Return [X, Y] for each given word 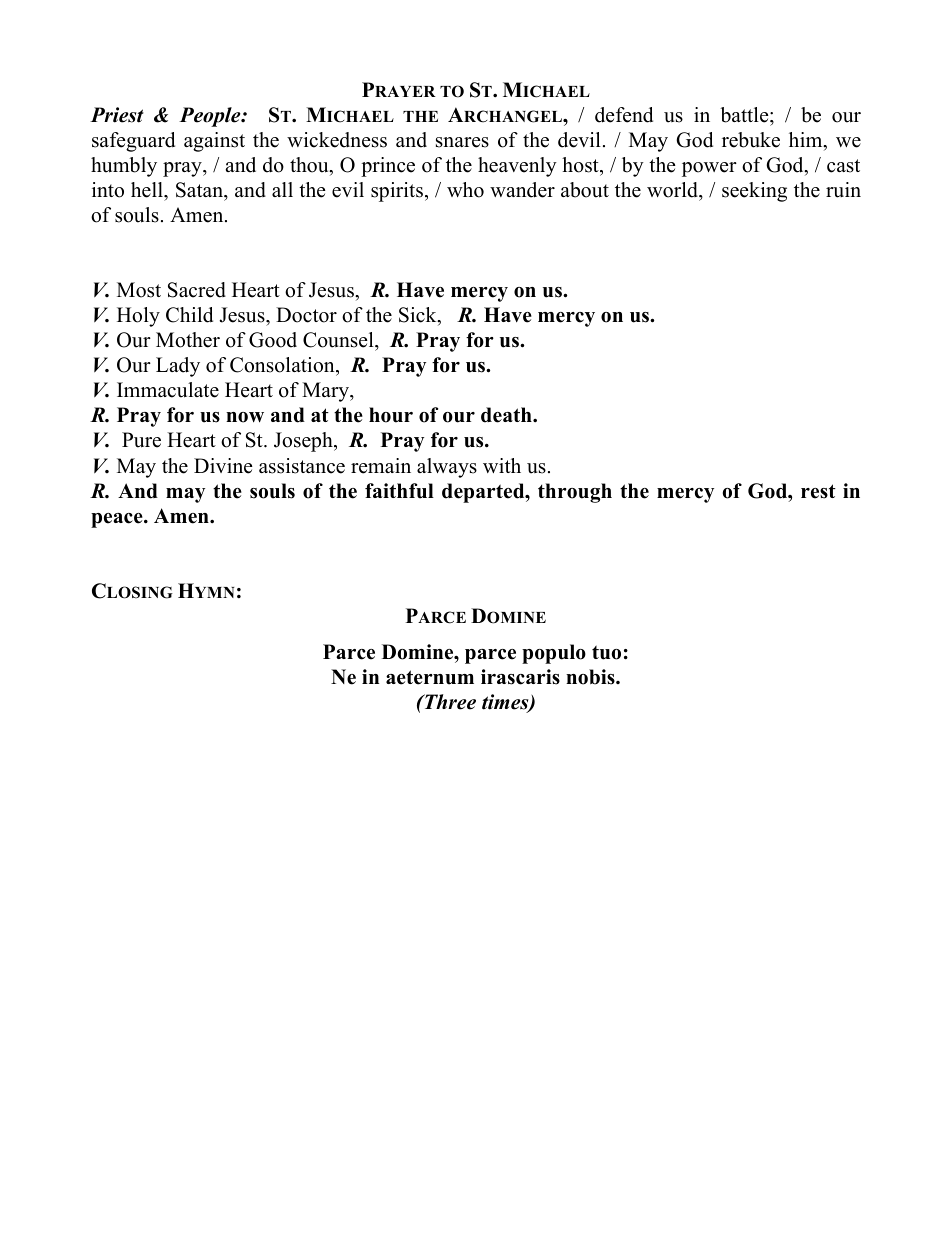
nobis [591, 677]
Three [449, 702]
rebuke [751, 140]
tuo [606, 652]
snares [462, 142]
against [214, 142]
